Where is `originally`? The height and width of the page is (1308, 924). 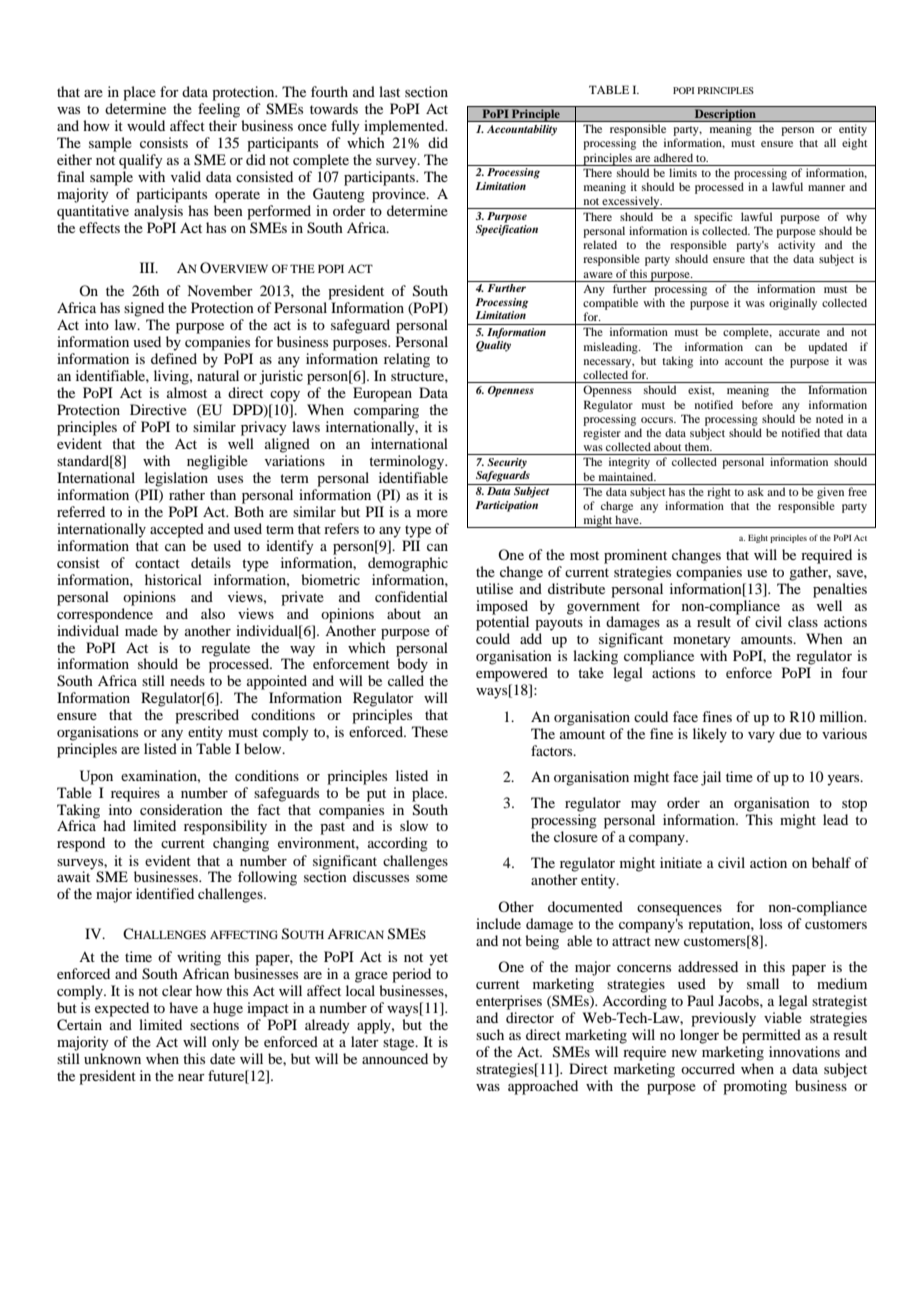
originally is located at coordinates (793, 304).
